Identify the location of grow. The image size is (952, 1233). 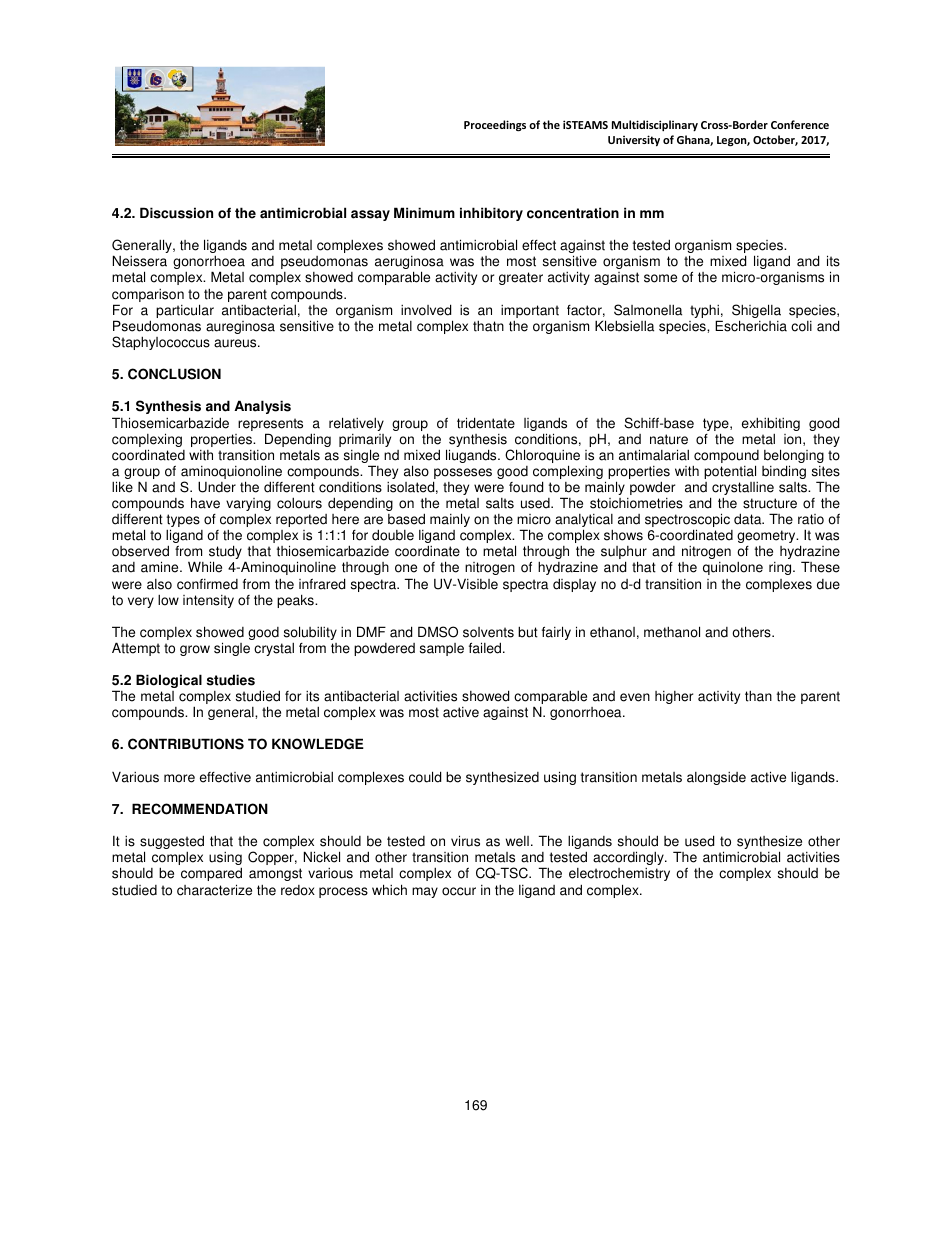
(195, 650).
